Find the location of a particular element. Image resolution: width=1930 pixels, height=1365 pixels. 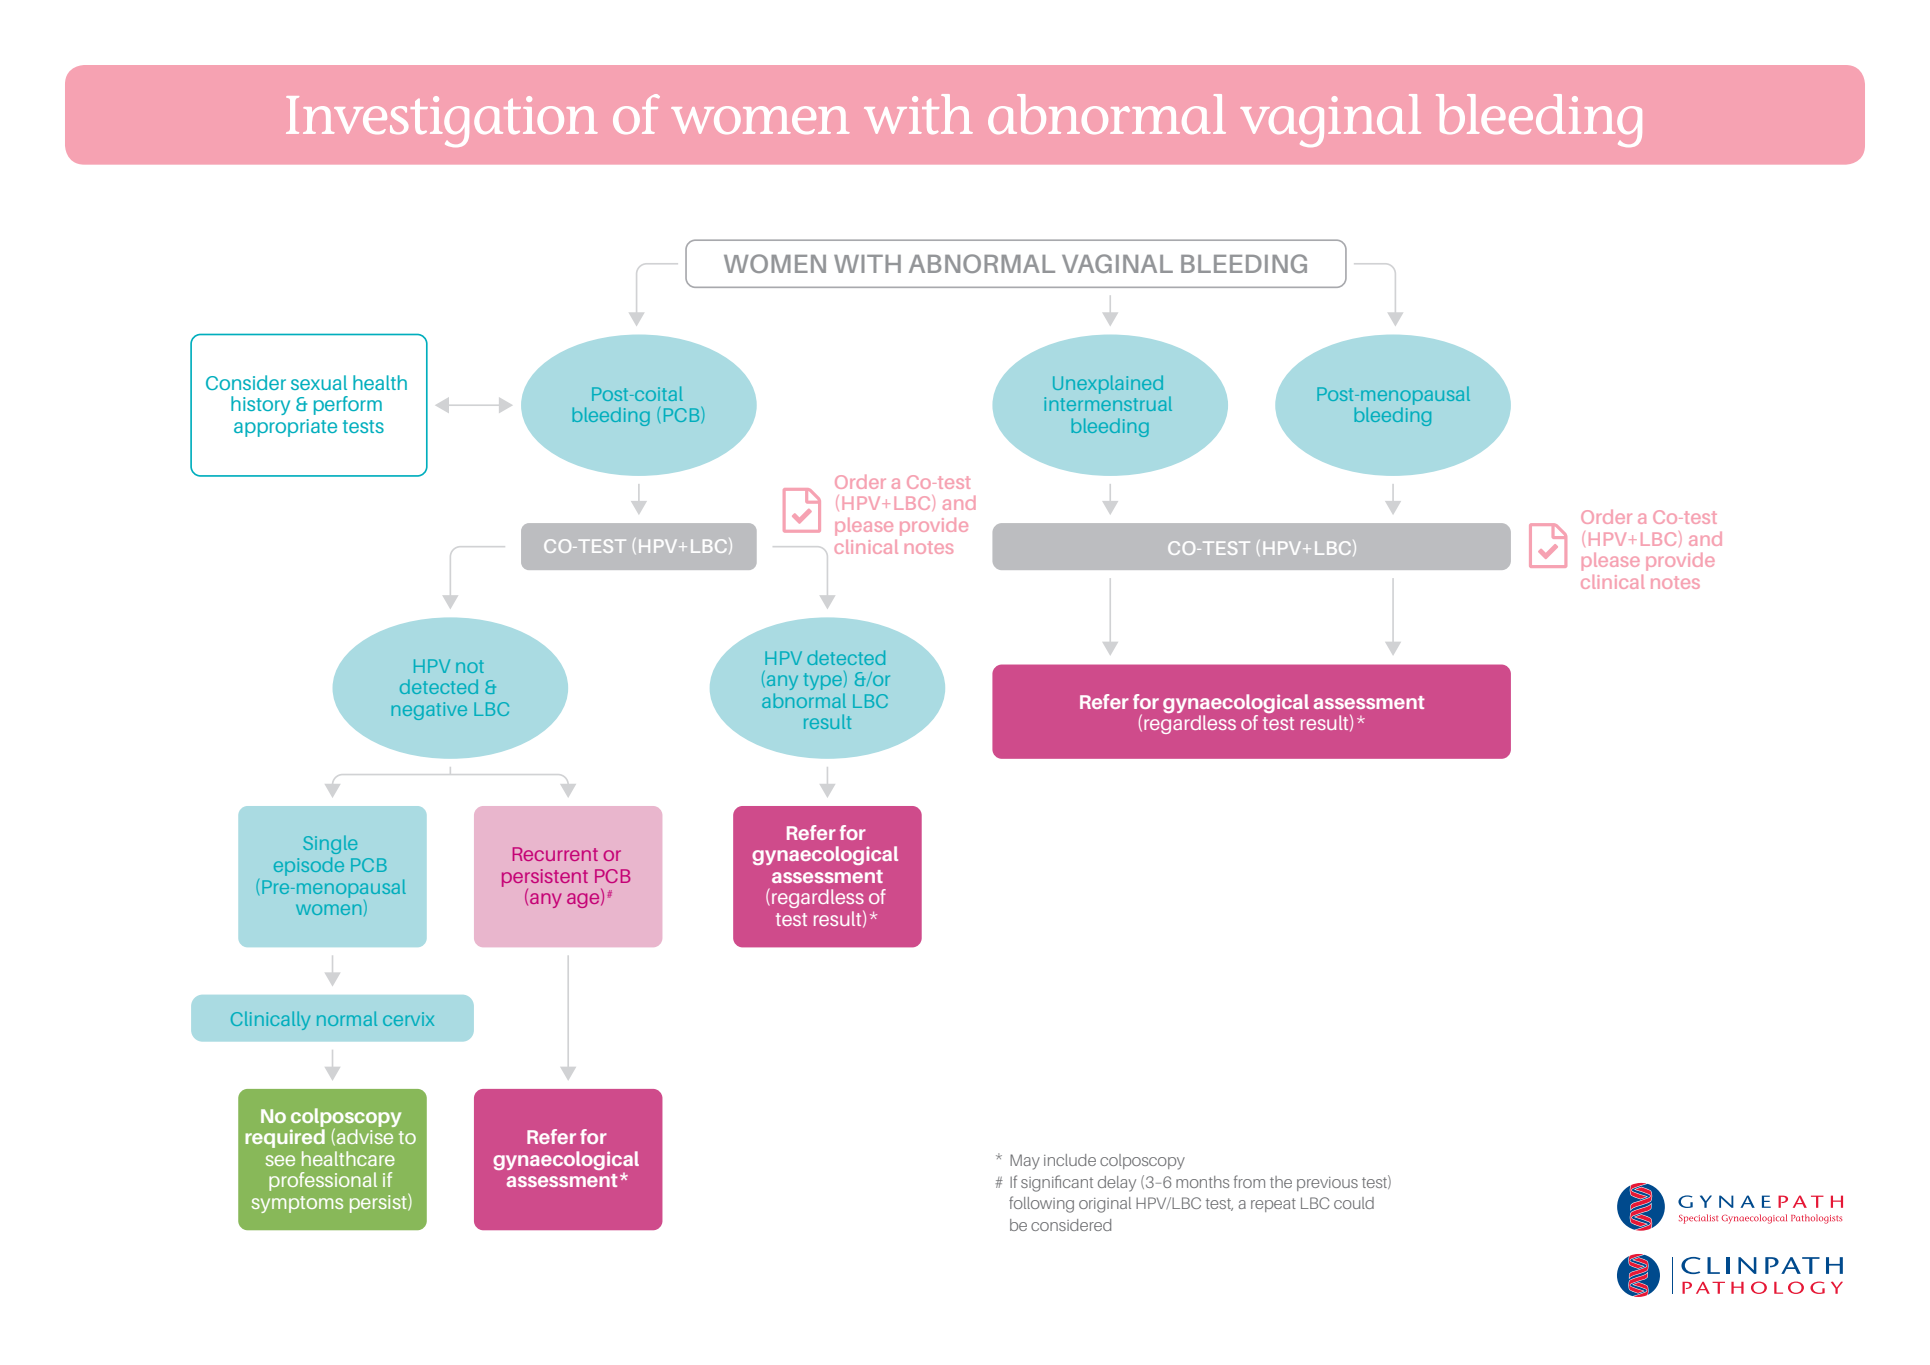

perform is located at coordinates (348, 405).
